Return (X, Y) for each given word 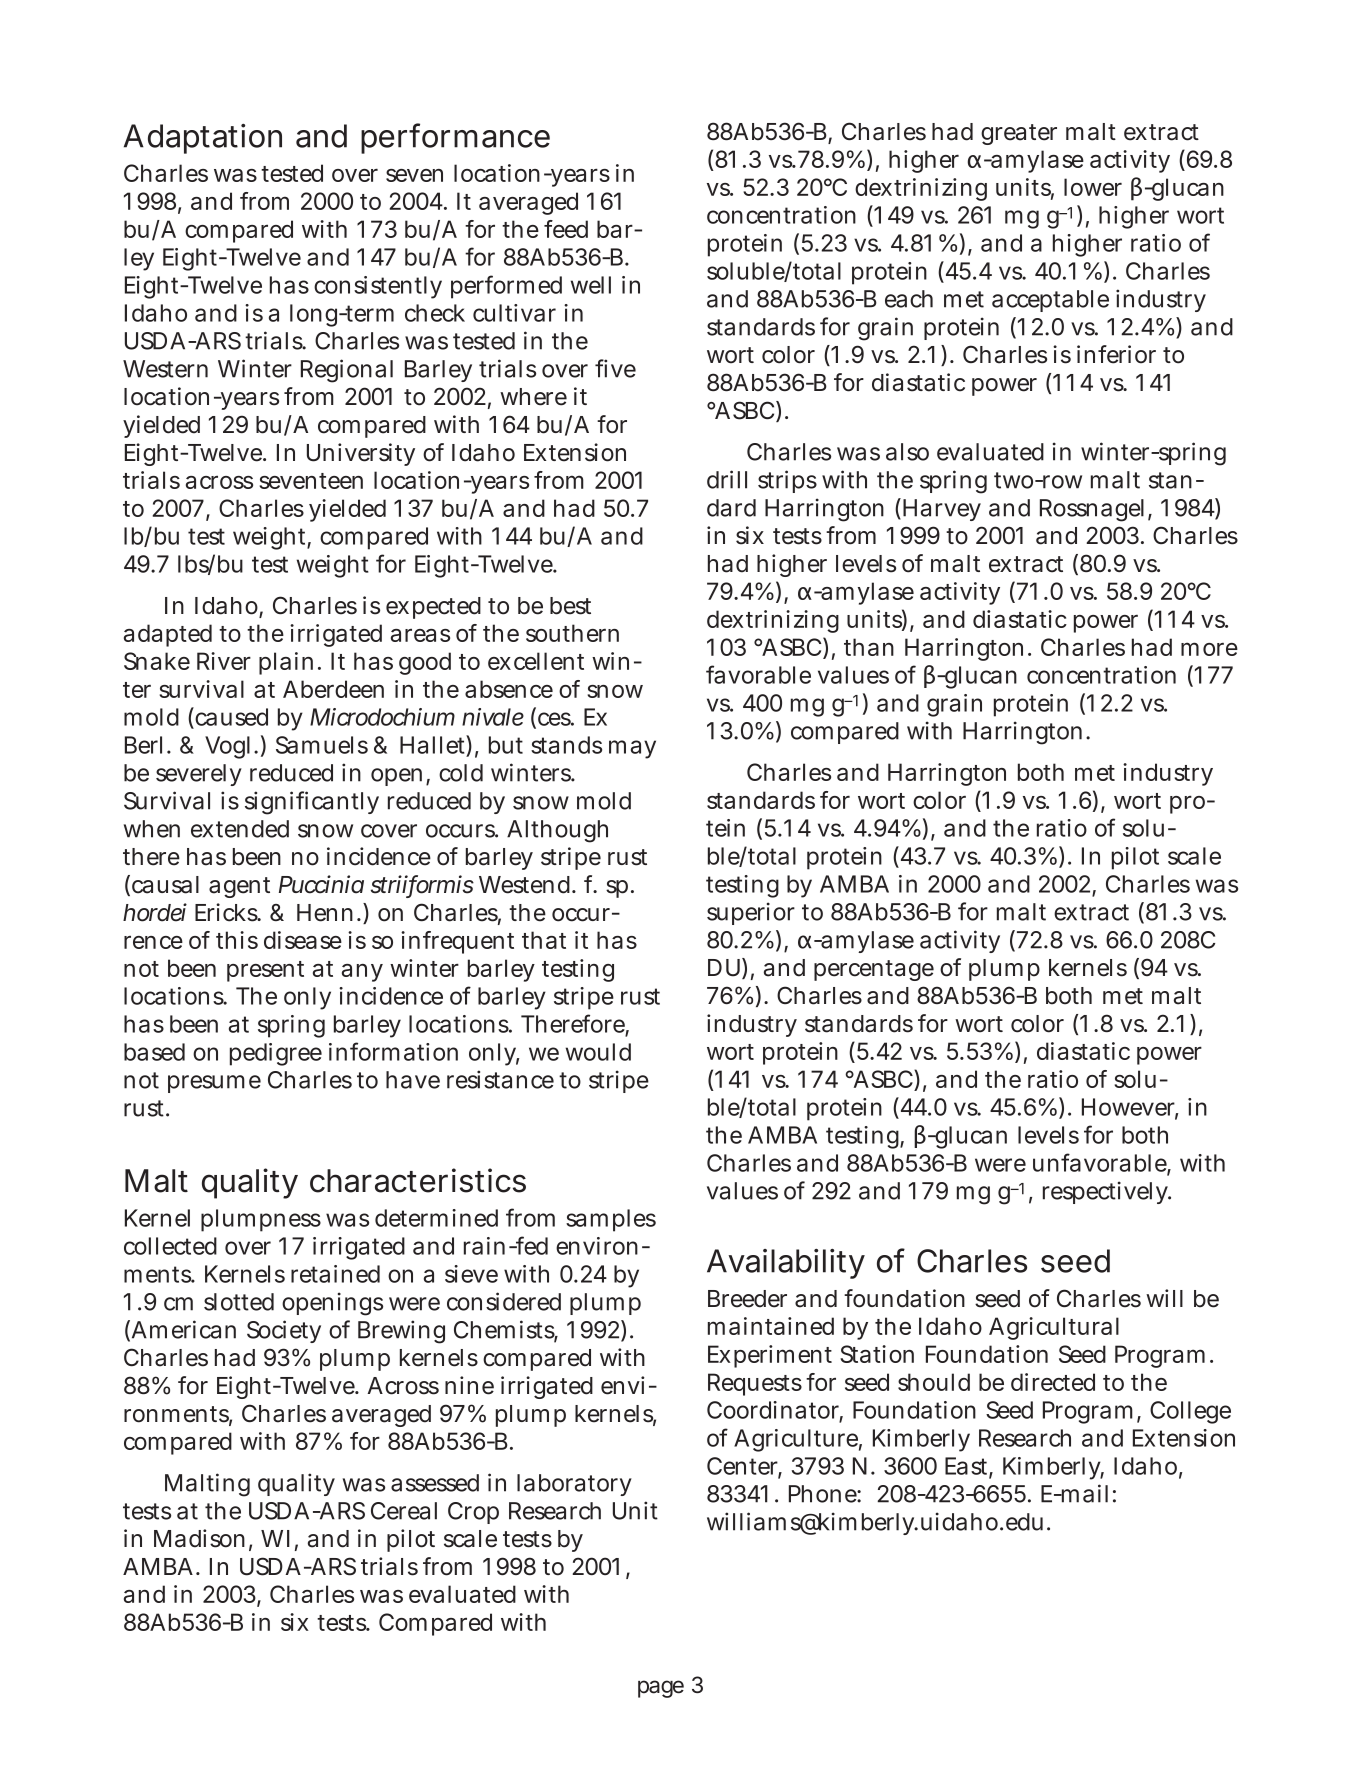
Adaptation (203, 139)
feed (566, 229)
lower (1093, 187)
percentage (874, 970)
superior (751, 913)
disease (303, 940)
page (661, 1689)
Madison (199, 1538)
